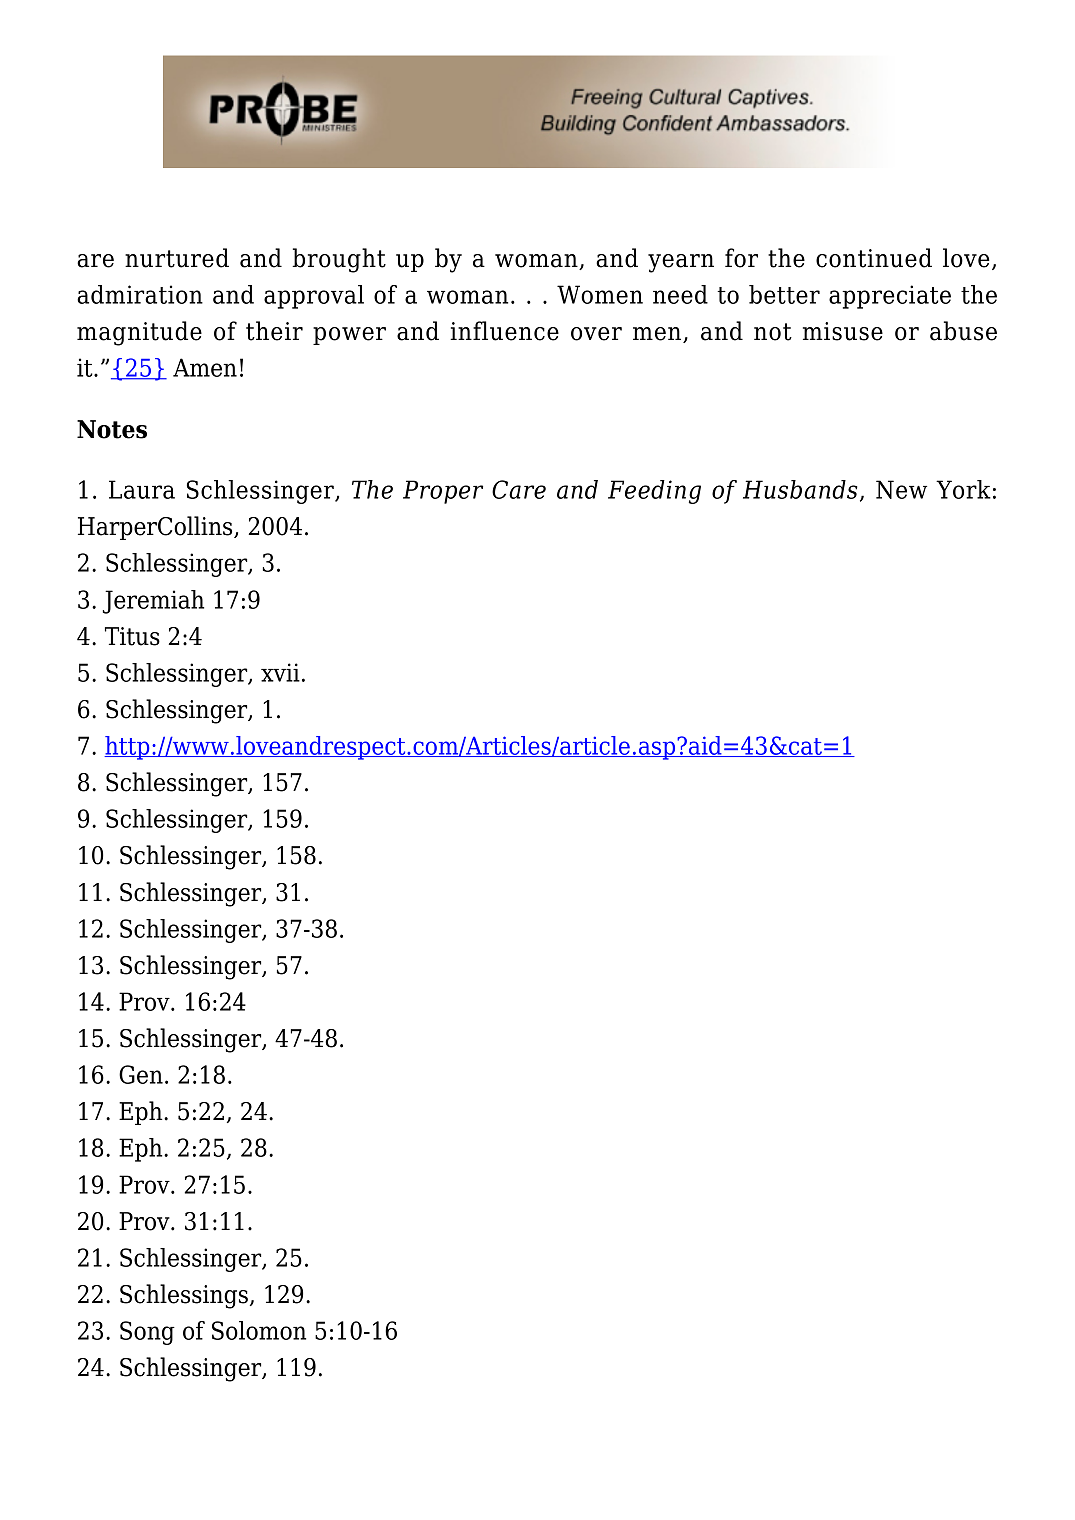 The image size is (1075, 1520). I want to click on Solomon, so click(259, 1330).
